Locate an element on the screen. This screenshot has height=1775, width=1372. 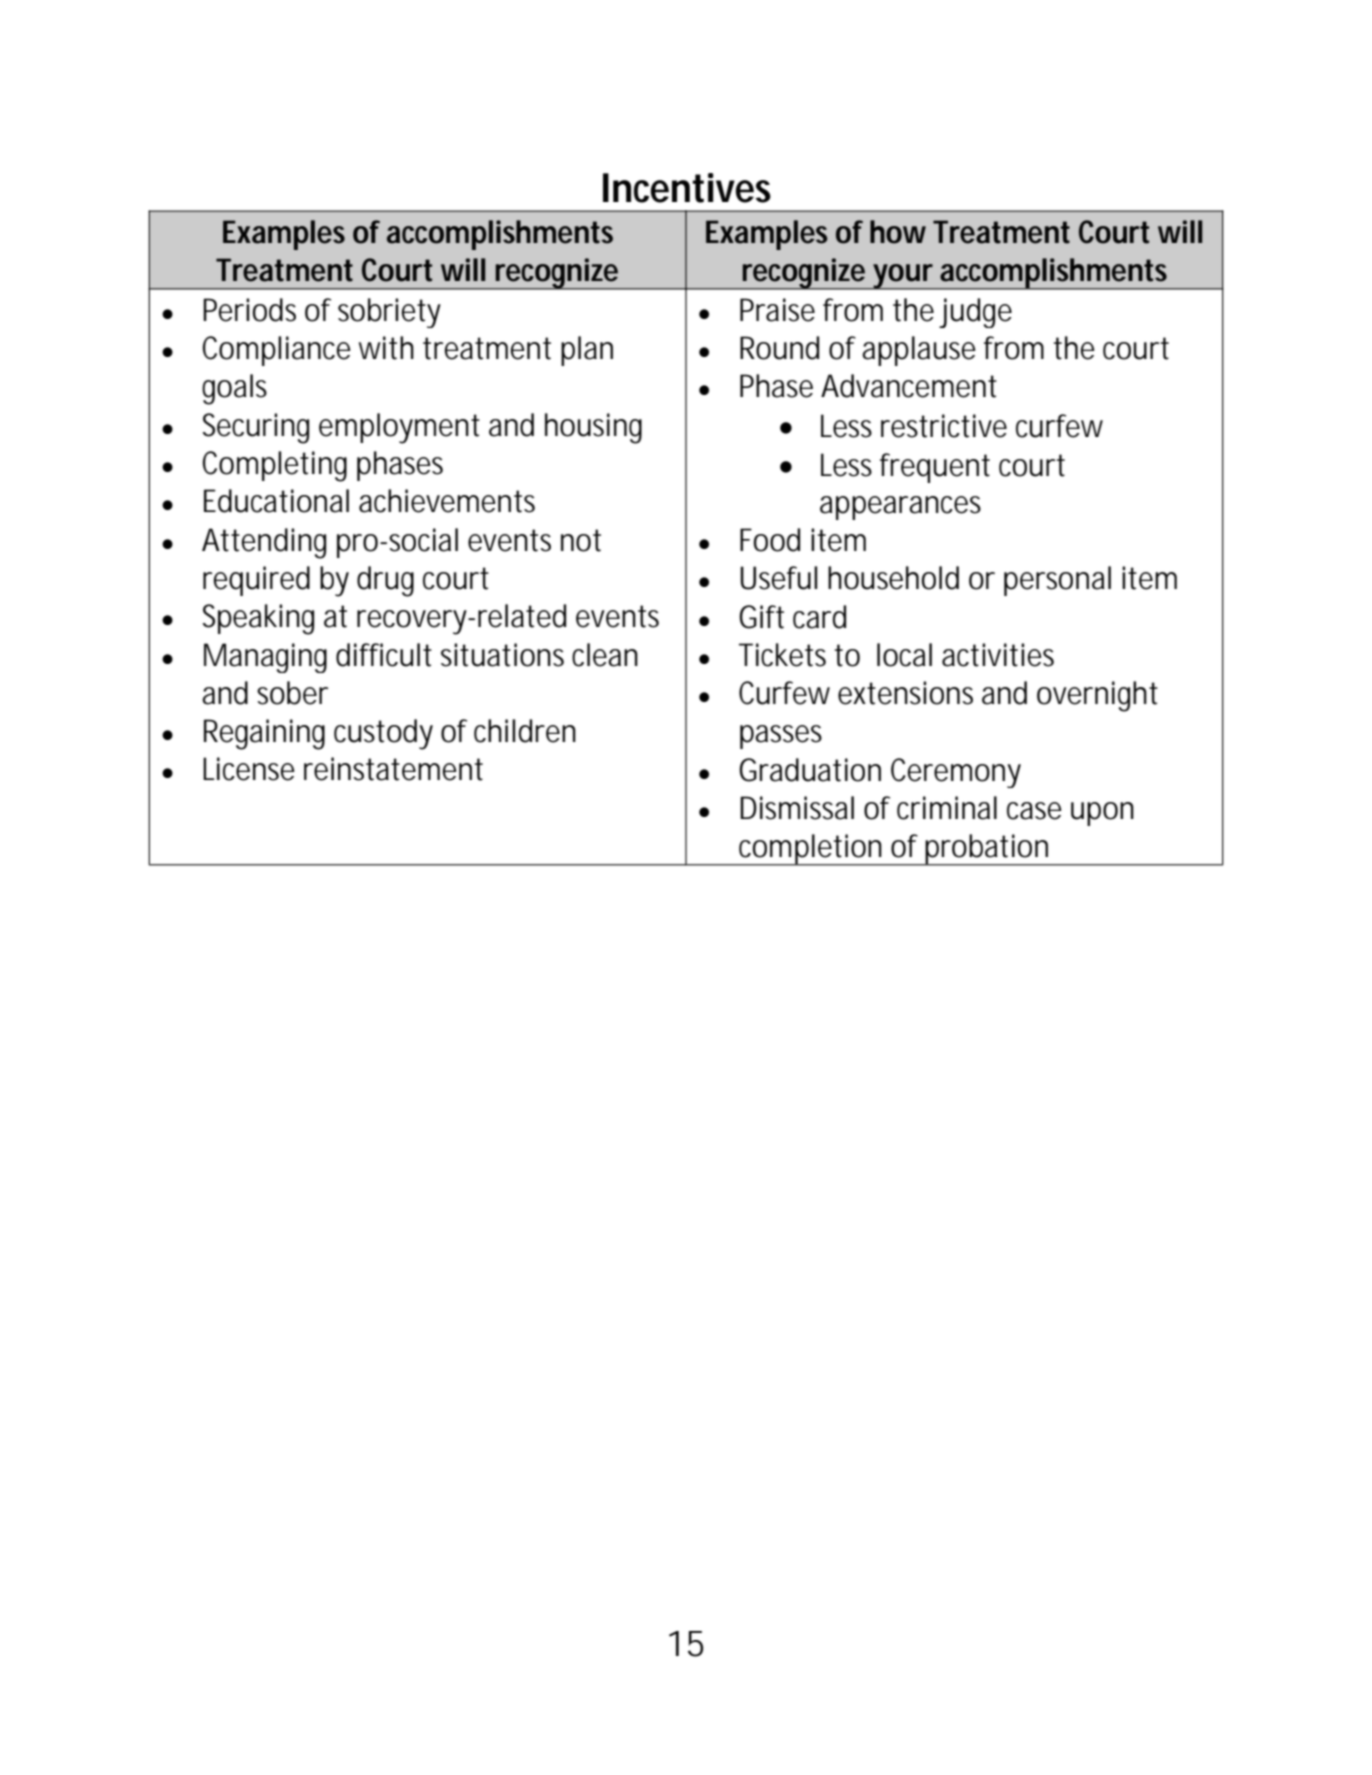
Incentives is located at coordinates (687, 188).
